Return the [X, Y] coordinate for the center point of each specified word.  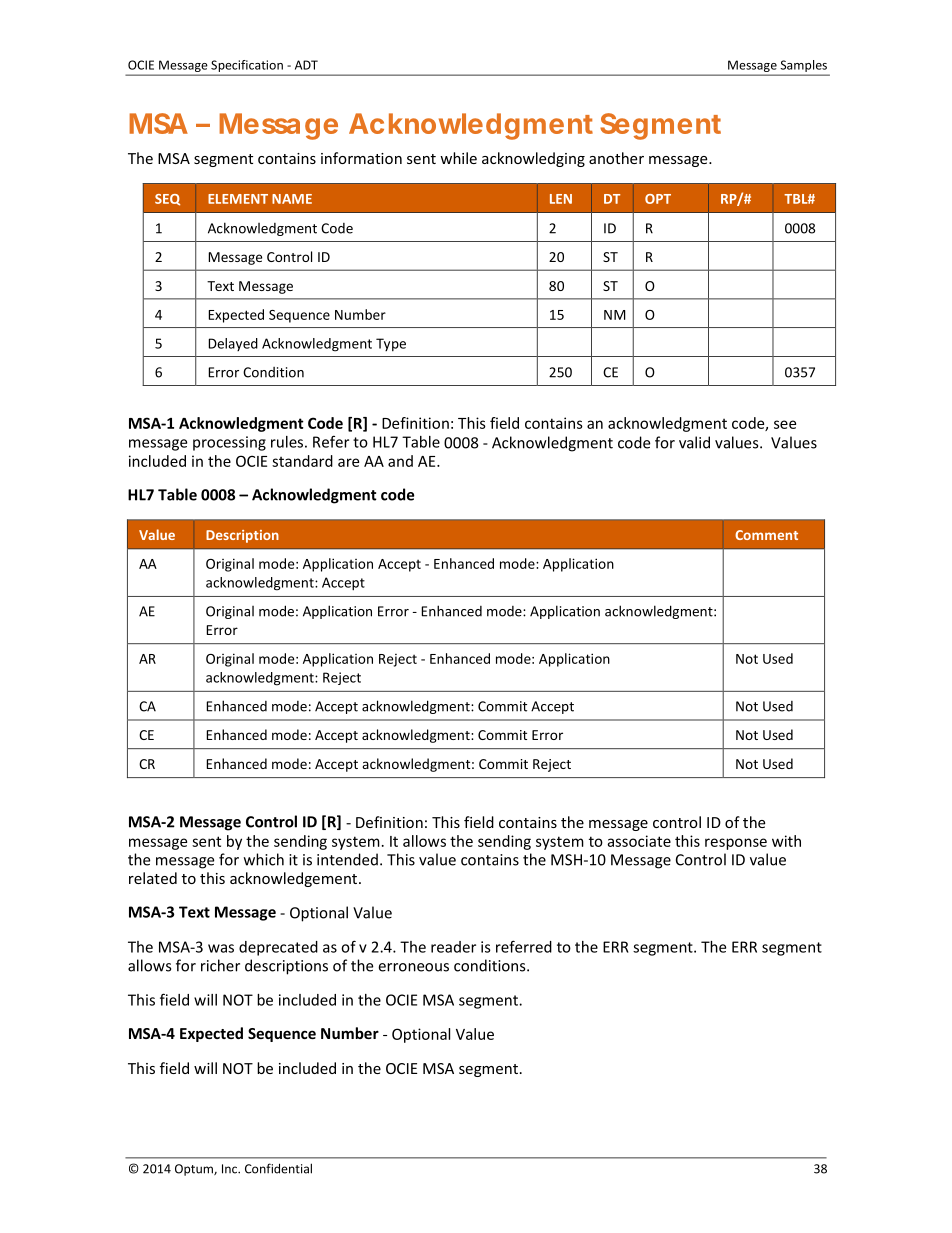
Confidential [278, 1168]
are [348, 462]
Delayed [233, 344]
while [458, 158]
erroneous [413, 967]
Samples [804, 66]
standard [302, 461]
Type [391, 344]
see [785, 424]
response [736, 844]
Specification [247, 66]
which [264, 859]
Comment [766, 535]
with [786, 841]
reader [453, 947]
